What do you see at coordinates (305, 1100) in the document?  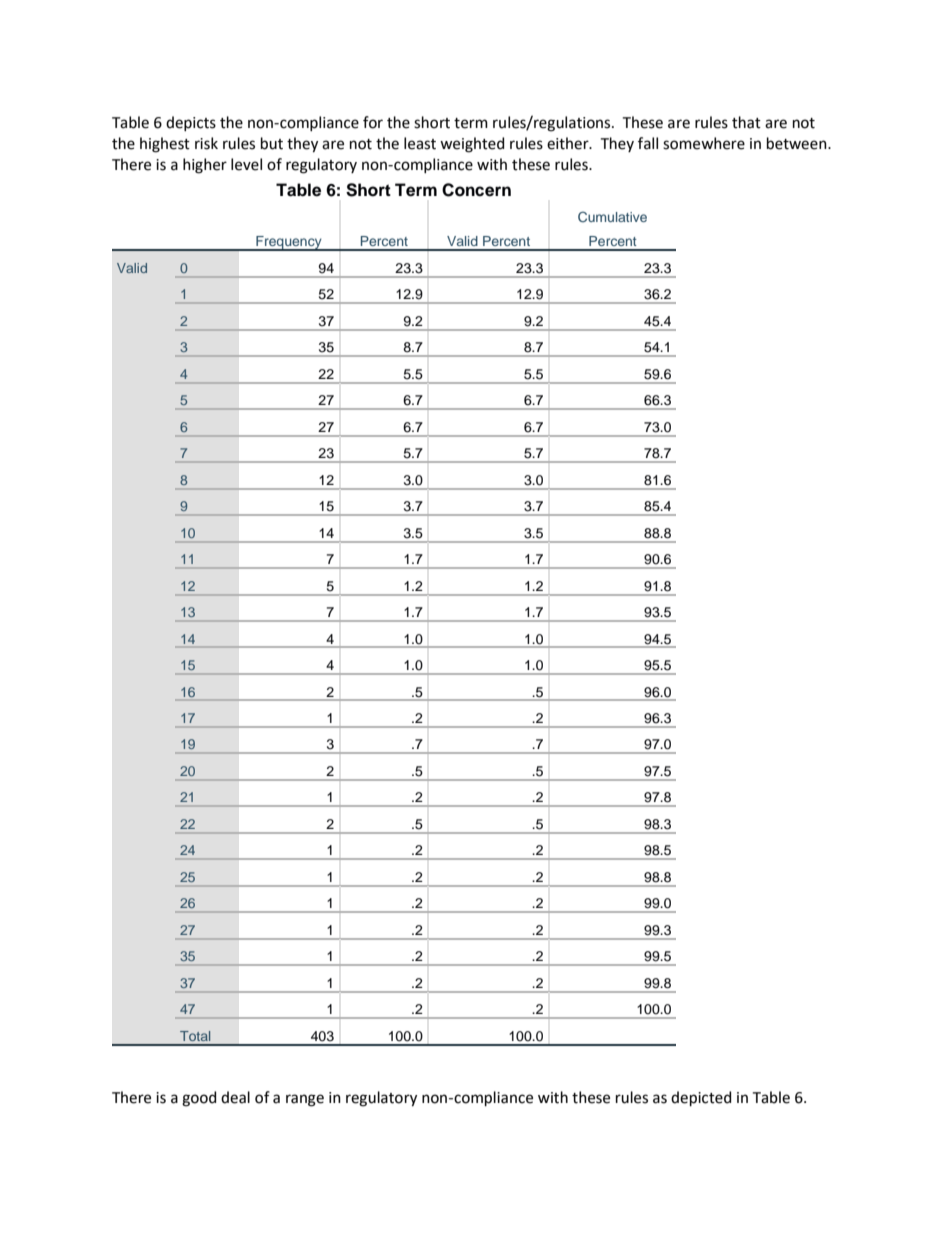 I see `range` at bounding box center [305, 1100].
